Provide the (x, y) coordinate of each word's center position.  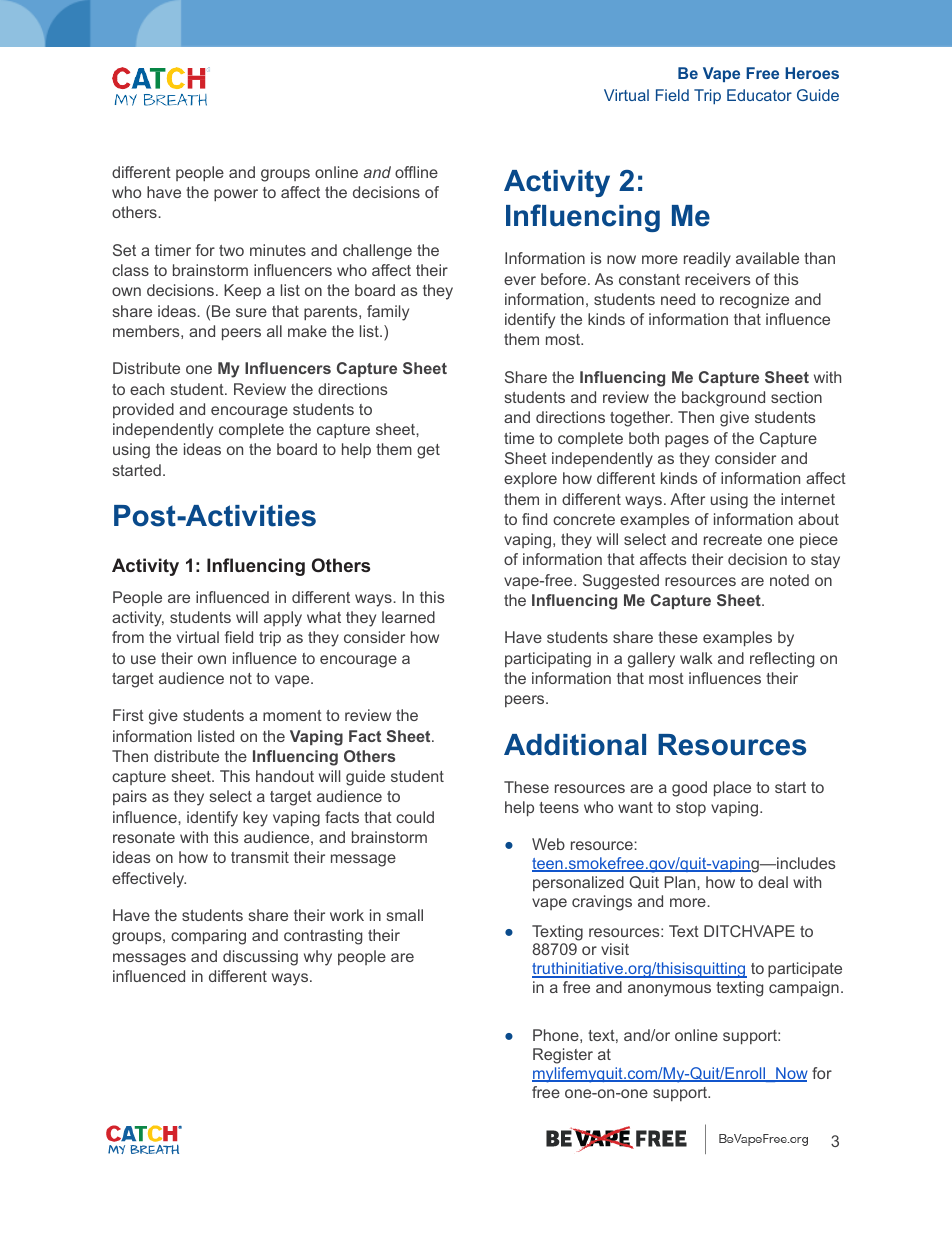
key (255, 819)
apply (283, 619)
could (415, 817)
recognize (754, 301)
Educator (759, 95)
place (732, 788)
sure (251, 312)
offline (416, 172)
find (534, 519)
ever (520, 280)
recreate (733, 539)
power (236, 195)
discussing (260, 958)
